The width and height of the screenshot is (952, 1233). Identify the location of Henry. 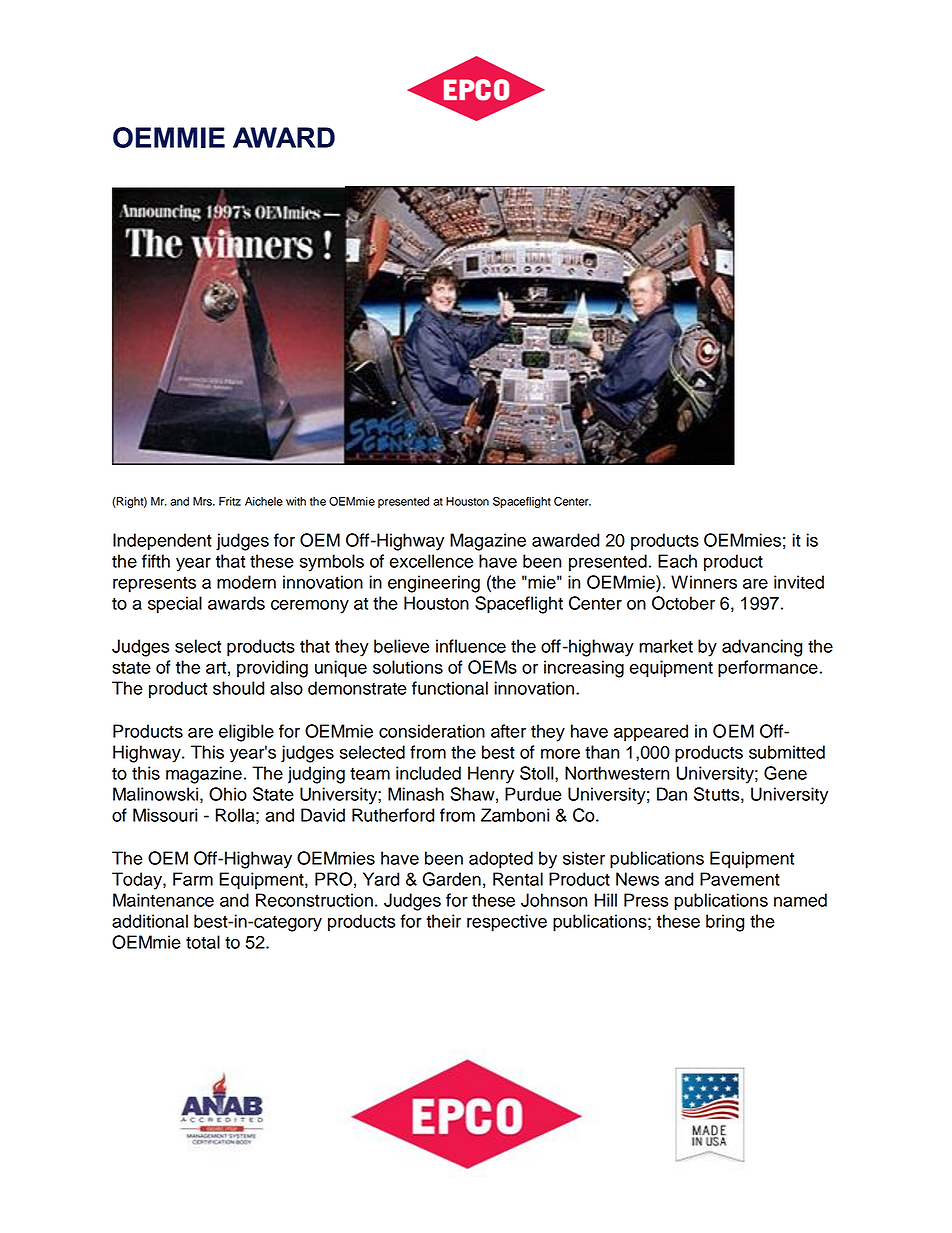
(491, 775).
